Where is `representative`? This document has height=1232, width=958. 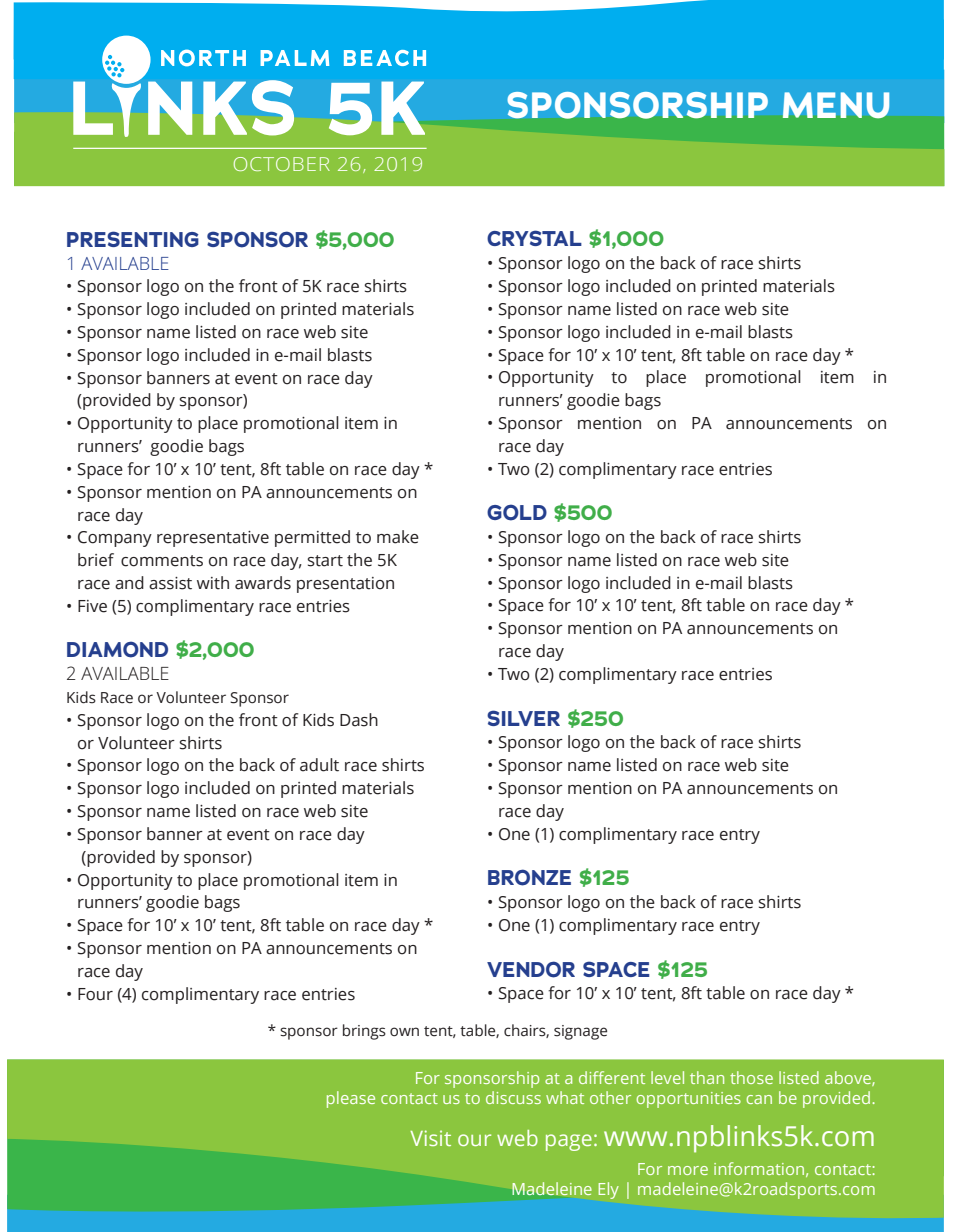 representative is located at coordinates (213, 539).
